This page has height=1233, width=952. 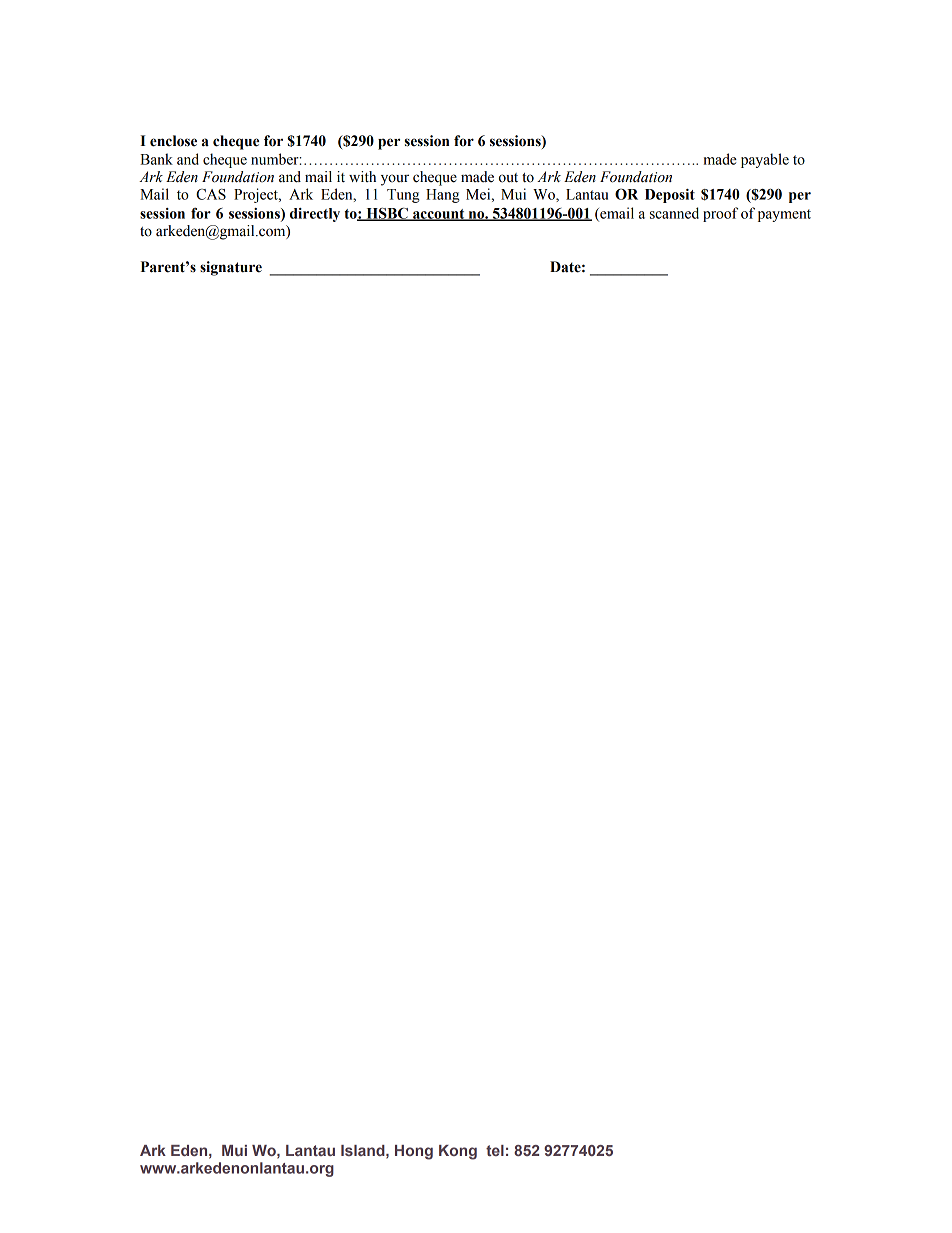 What do you see at coordinates (670, 196) in the page?
I see `Deposit` at bounding box center [670, 196].
